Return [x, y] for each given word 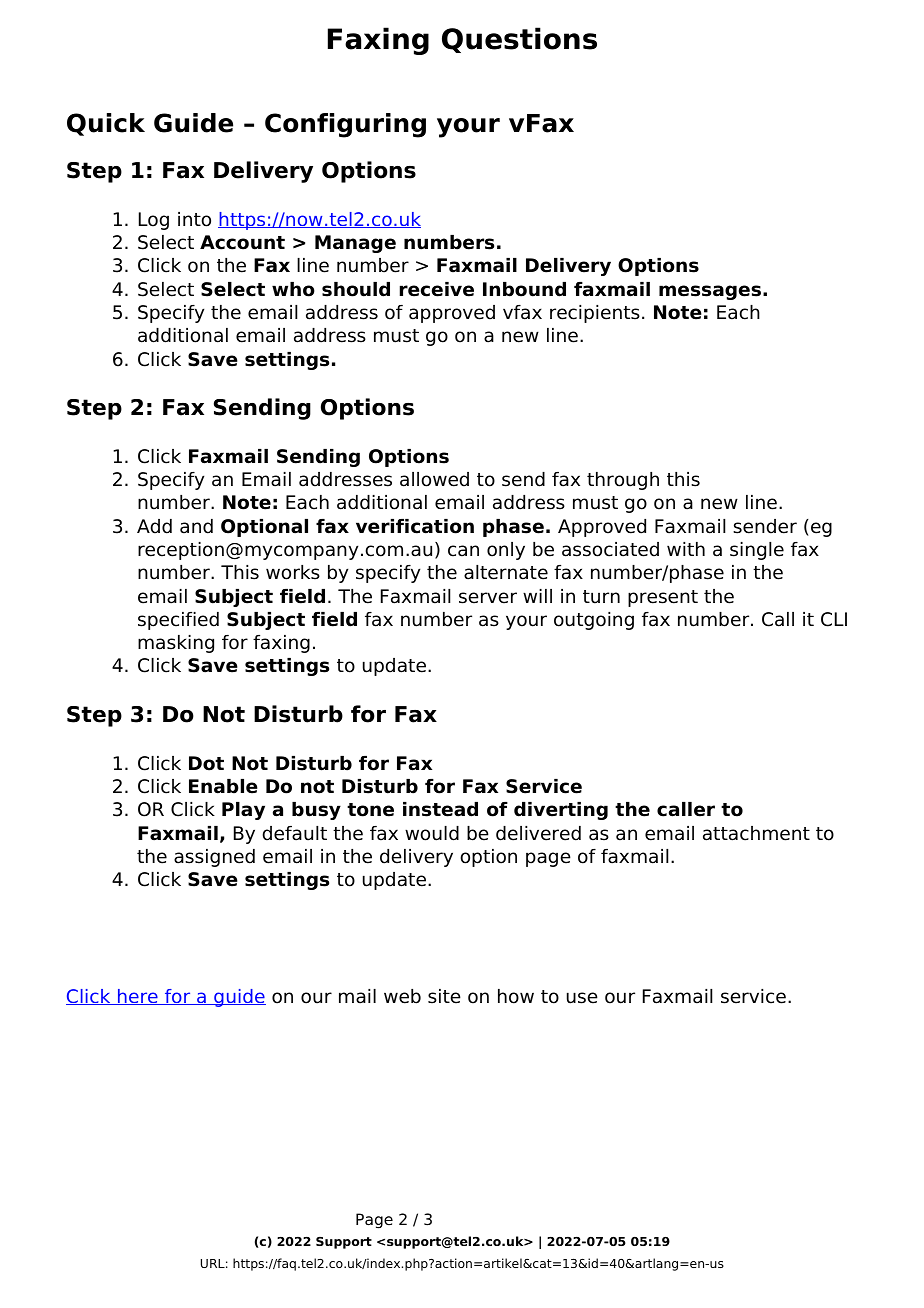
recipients [595, 314]
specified [178, 621]
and [196, 526]
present [663, 598]
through [623, 481]
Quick [106, 124]
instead [440, 809]
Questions [519, 40]
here [138, 997]
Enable [223, 786]
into [194, 219]
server [488, 598]
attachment [756, 833]
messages [710, 292]
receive [437, 289]
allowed [434, 479]
